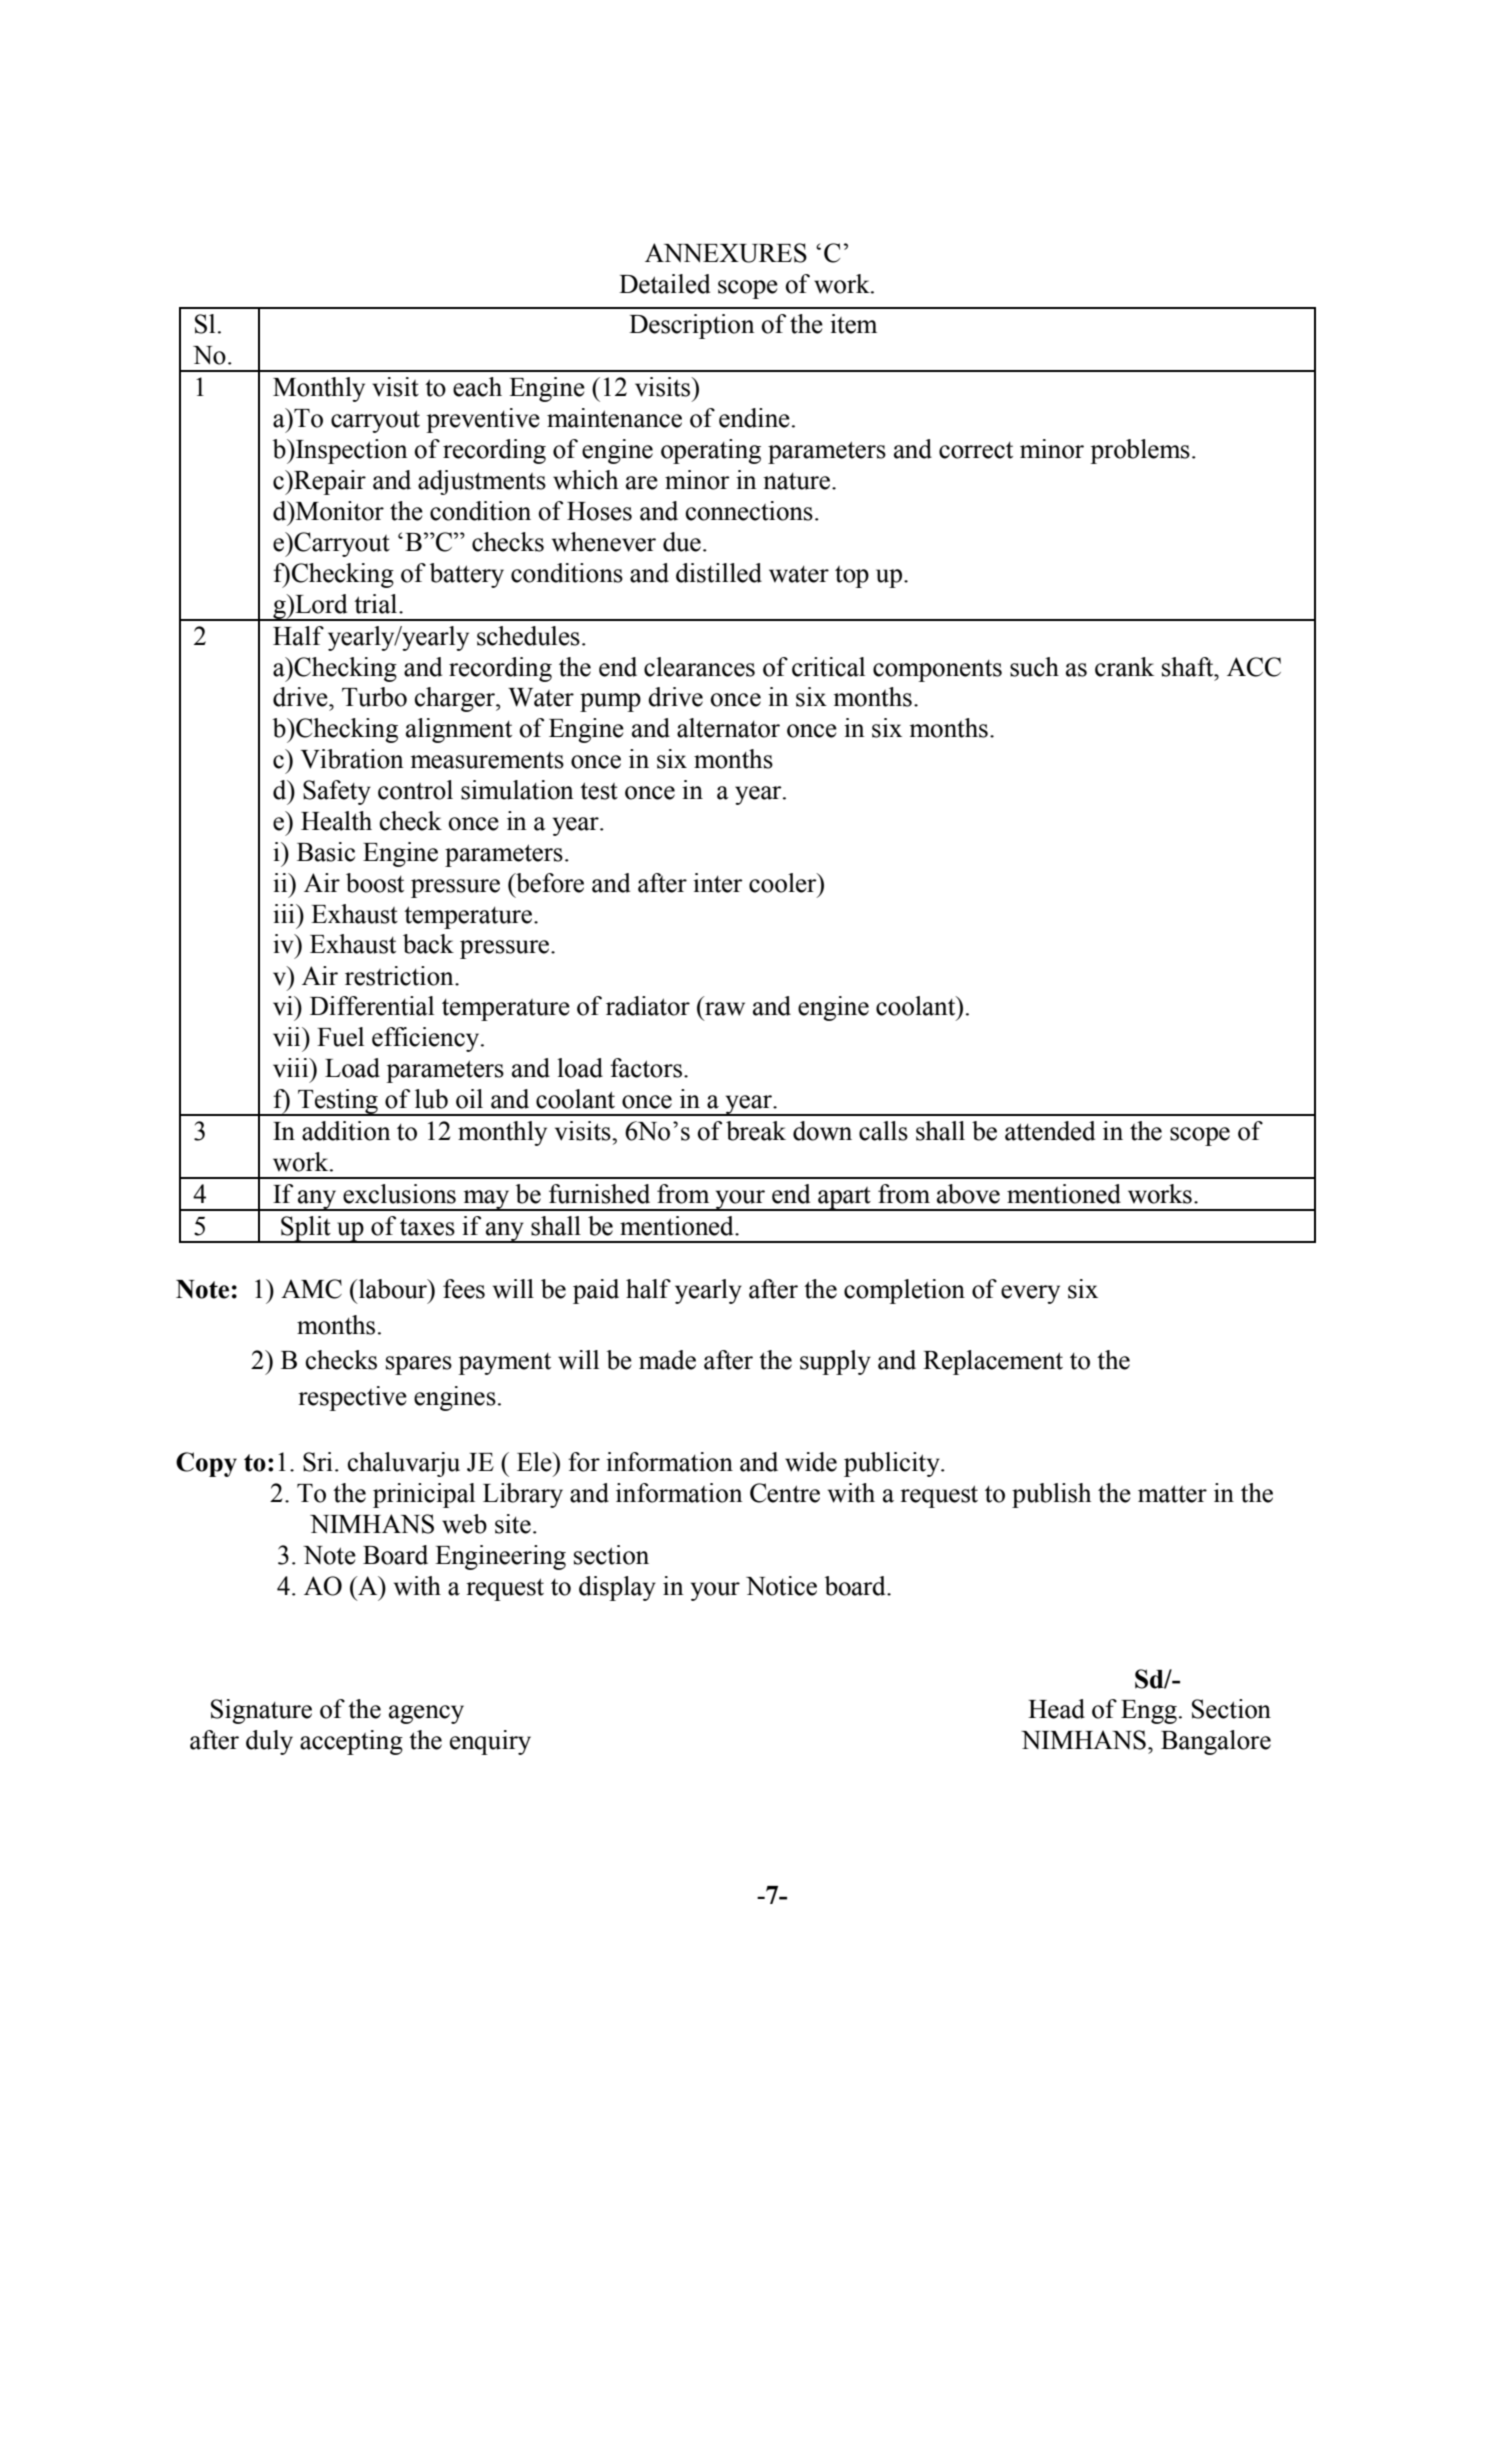 The height and width of the screenshot is (2462, 1495). What do you see at coordinates (699, 667) in the screenshot?
I see `clearances` at bounding box center [699, 667].
